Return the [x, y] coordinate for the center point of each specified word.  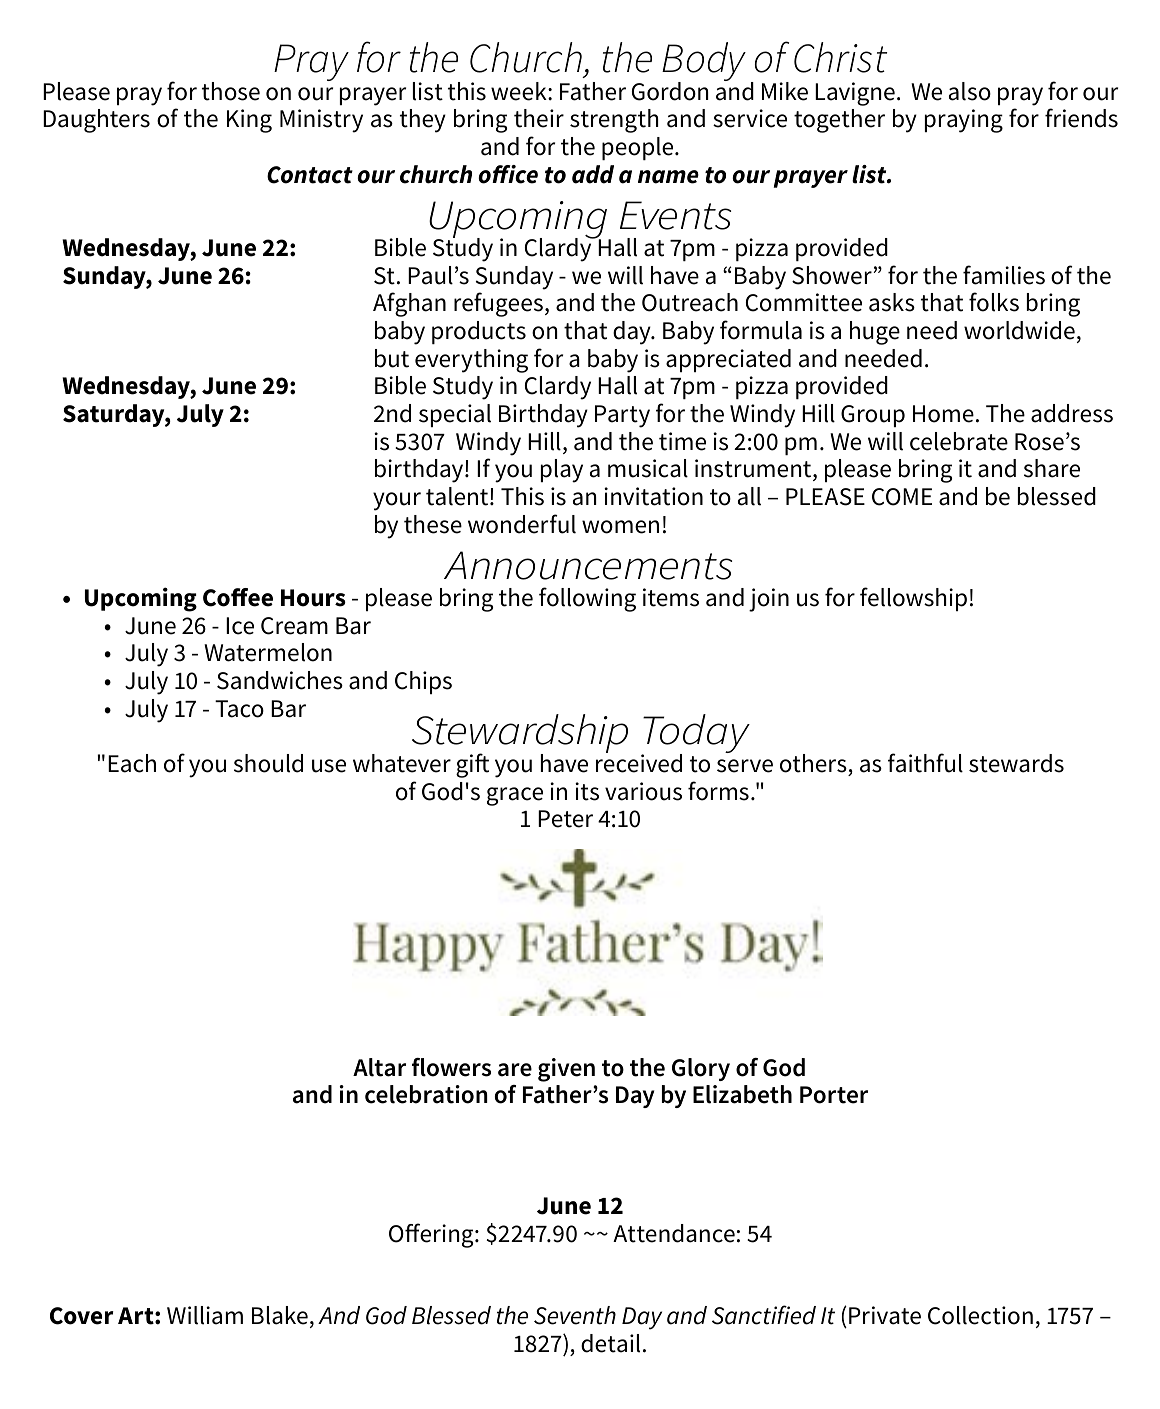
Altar [379, 1067]
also [970, 91]
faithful [925, 763]
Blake [280, 1315]
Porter [834, 1095]
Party [622, 416]
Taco [239, 709]
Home [943, 414]
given [566, 1070]
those [231, 91]
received [639, 762]
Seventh [575, 1315]
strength [614, 121]
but [392, 358]
